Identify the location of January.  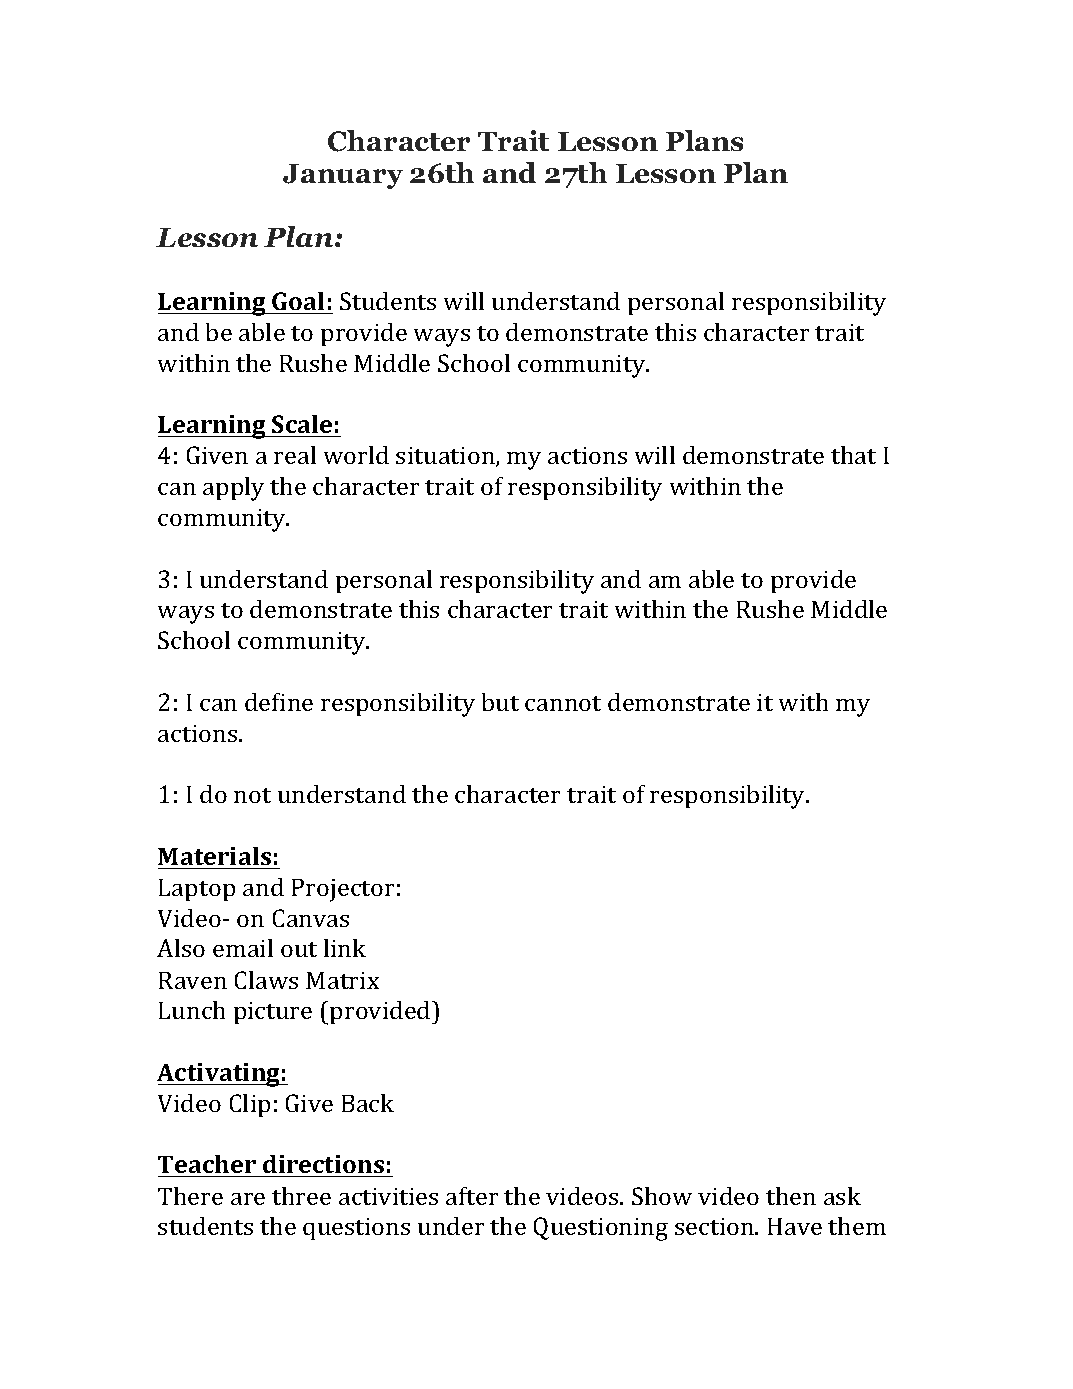
(343, 176).
